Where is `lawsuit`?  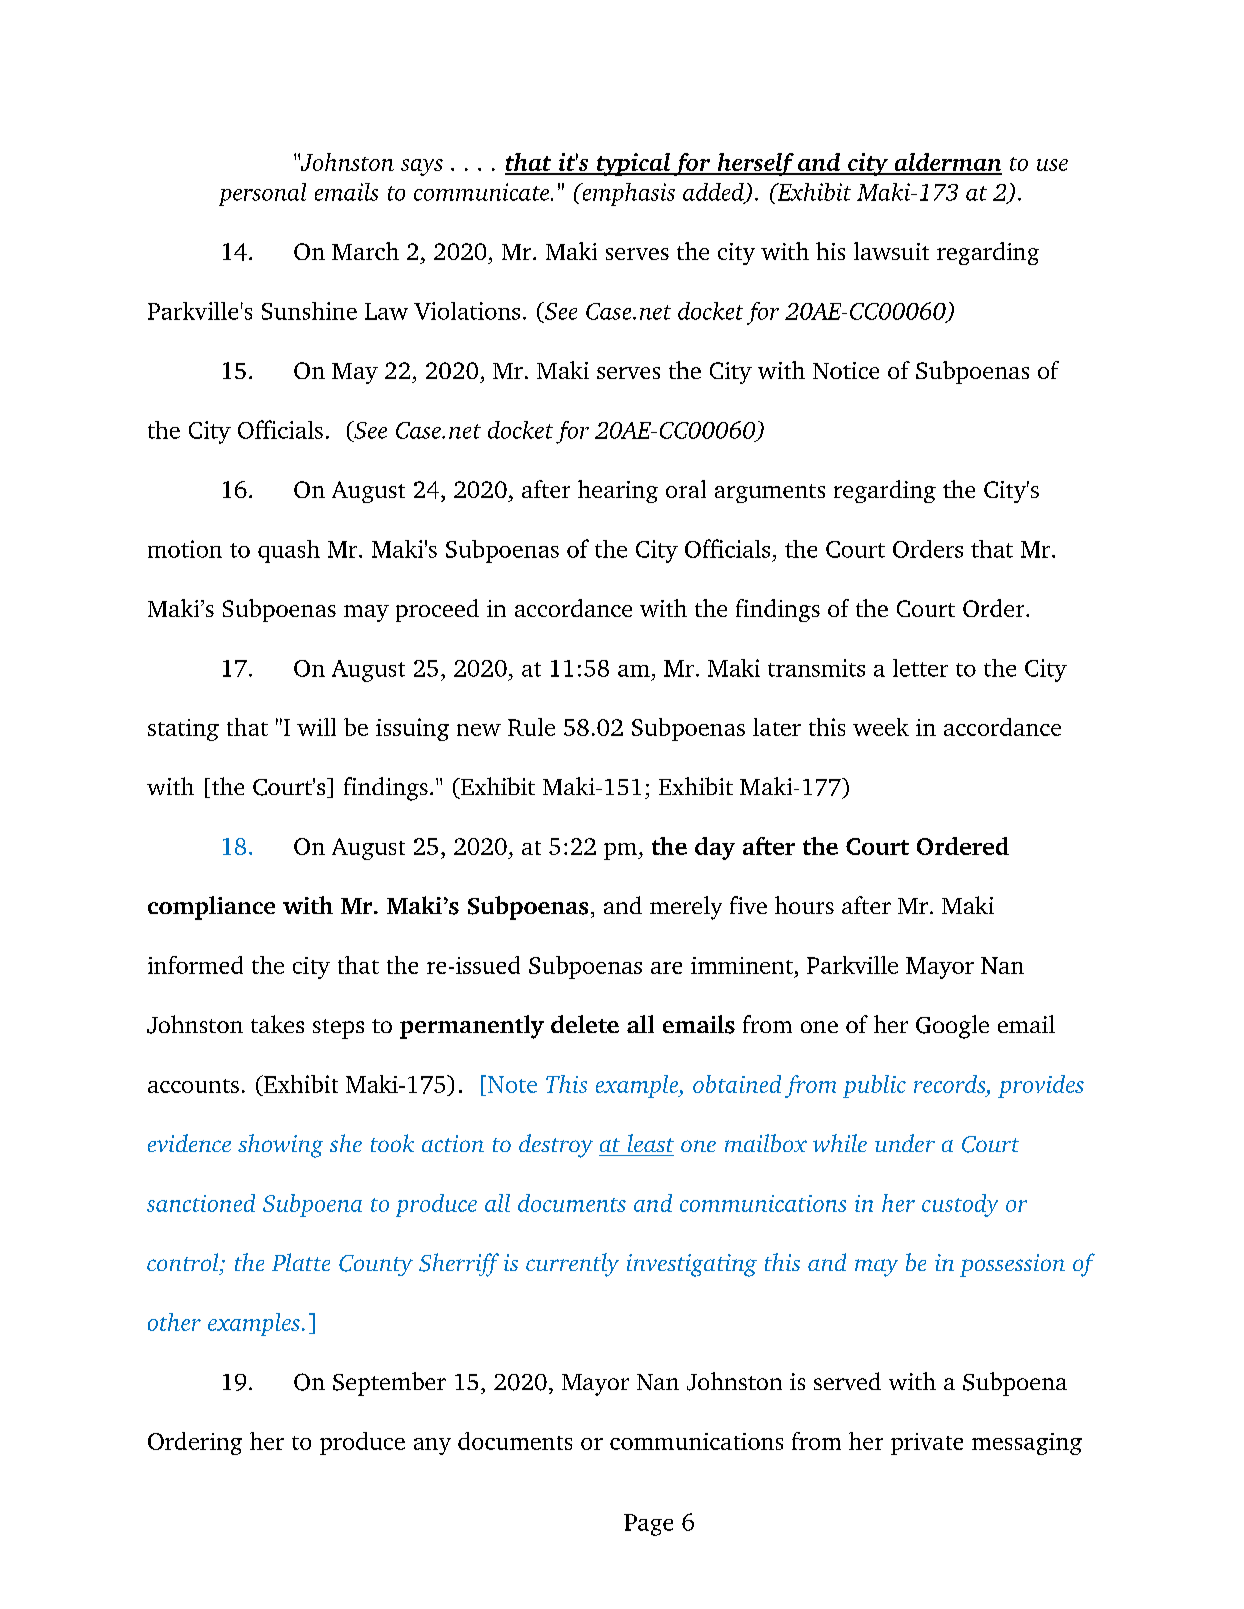
lawsuit is located at coordinates (891, 251).
